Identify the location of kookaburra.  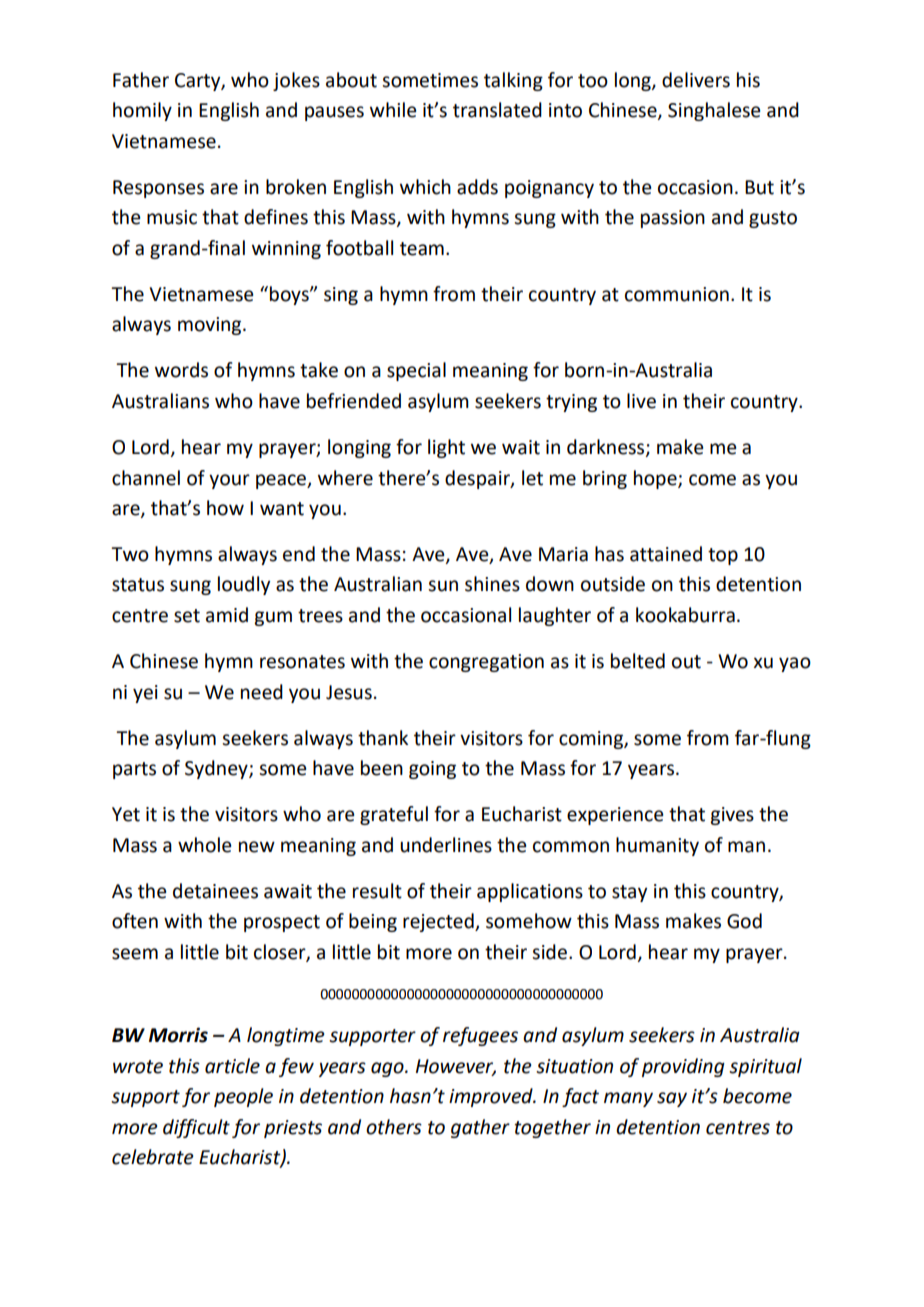
(685, 615).
